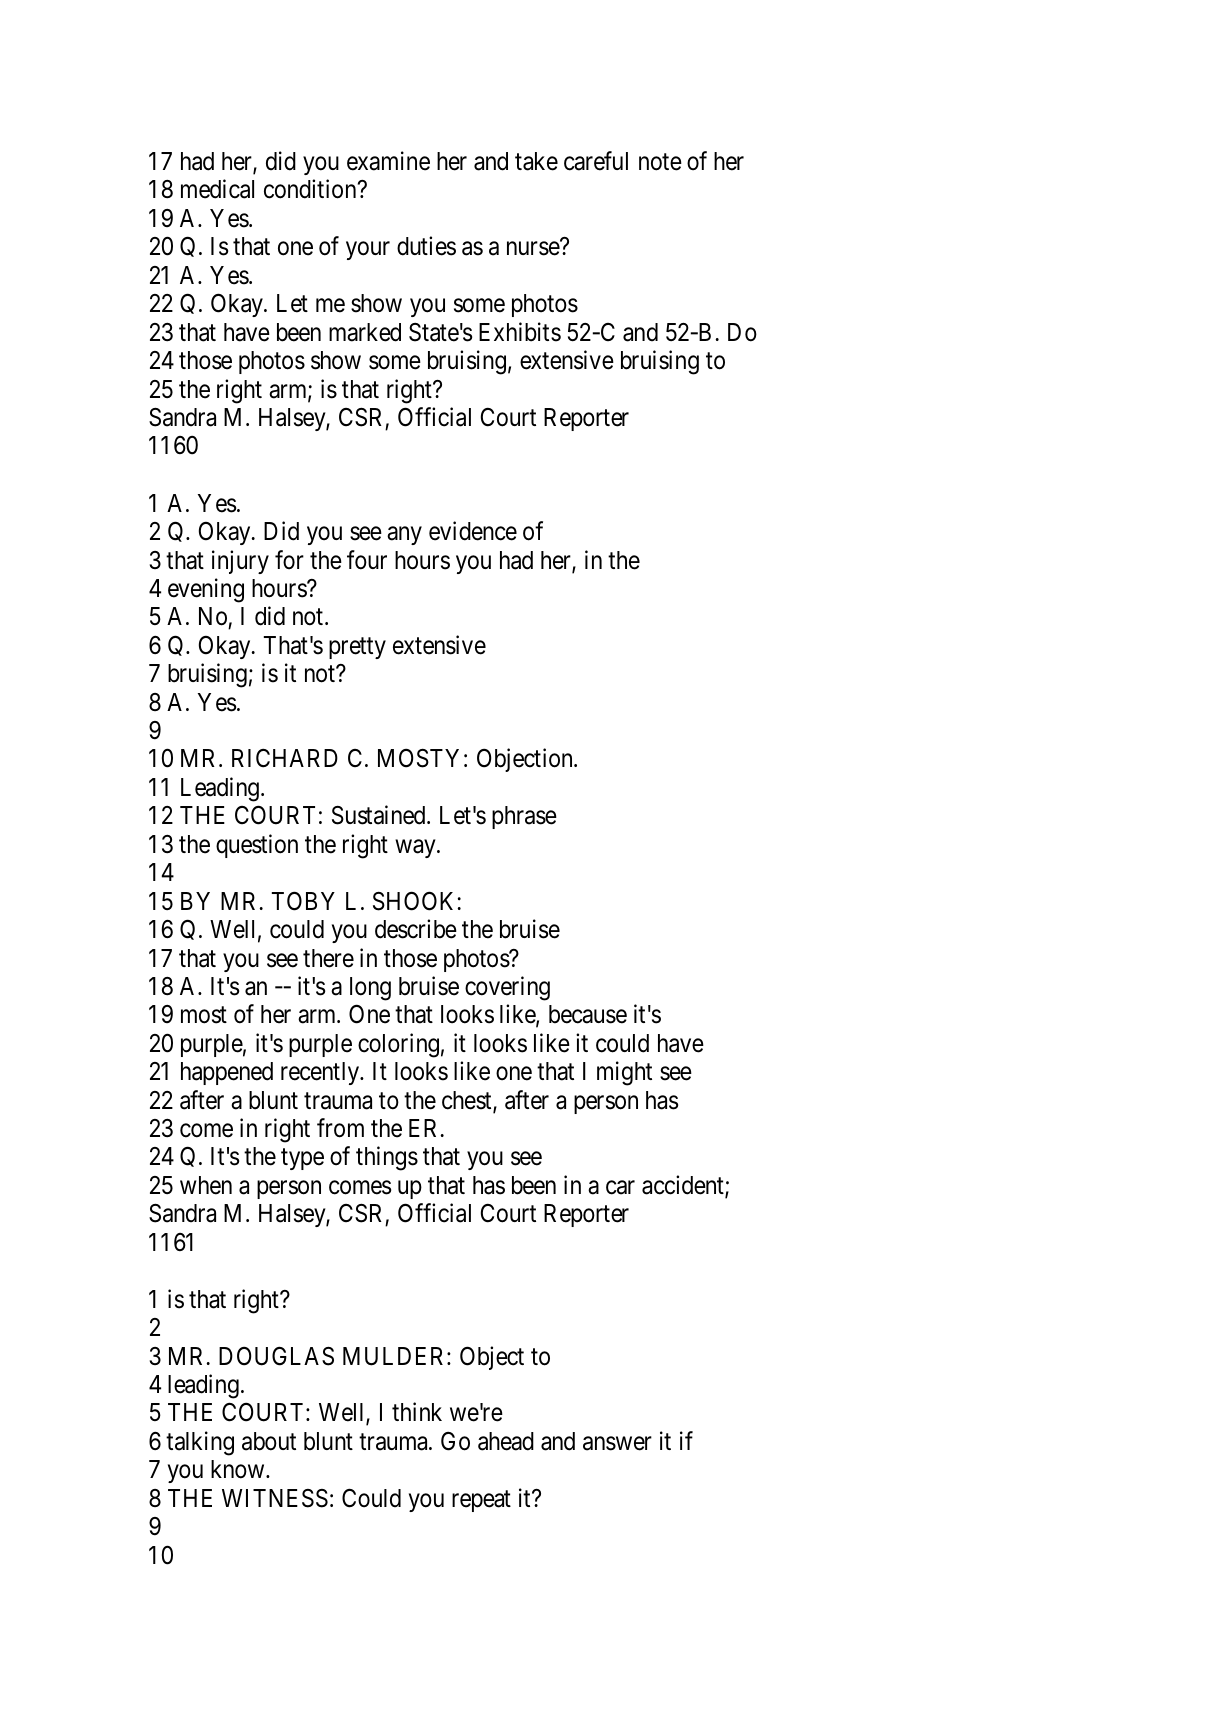 The width and height of the image is (1226, 1734). Describe the element at coordinates (303, 901) in the image. I see `TOBY` at that location.
